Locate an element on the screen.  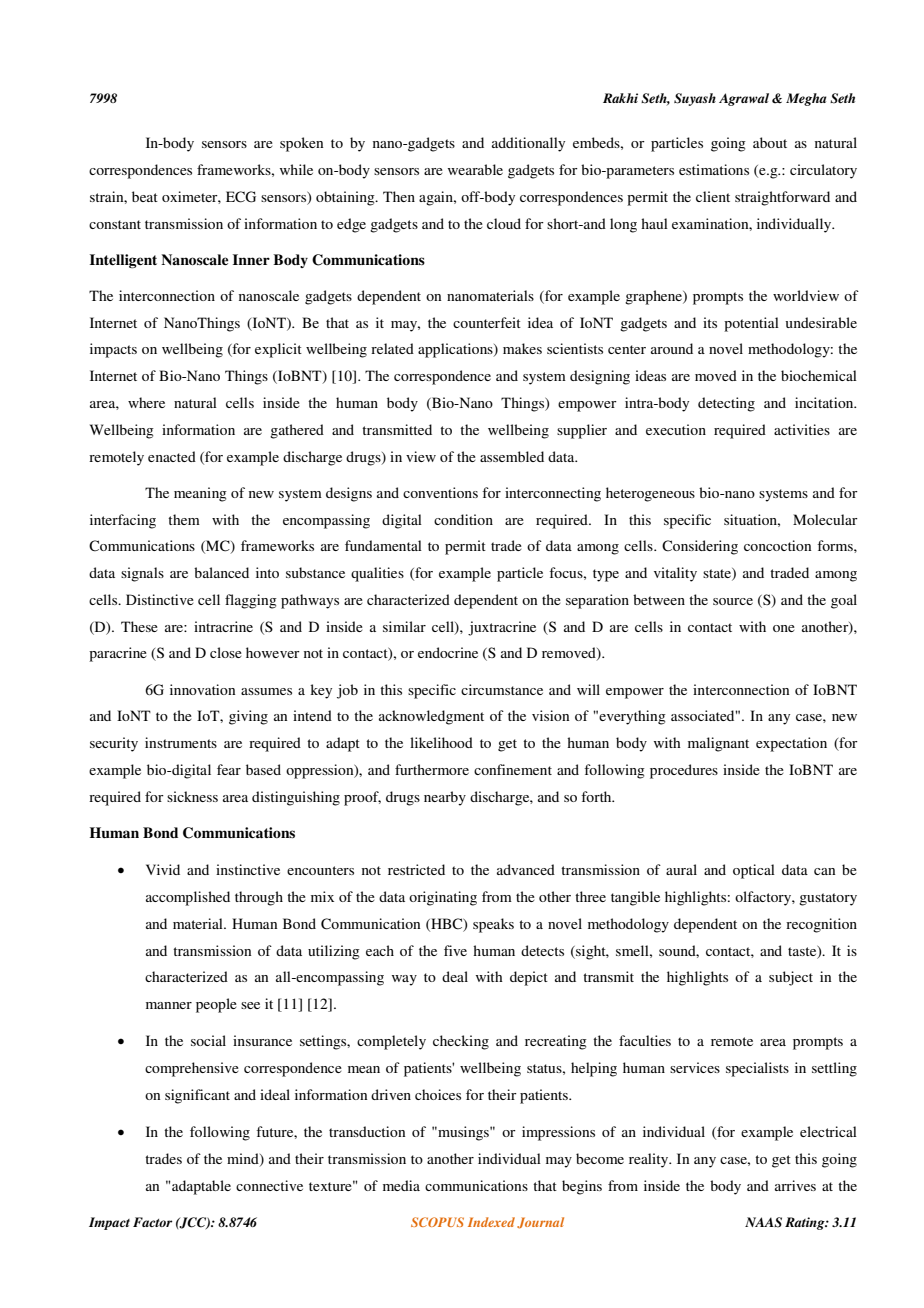
five is located at coordinates (455, 950).
